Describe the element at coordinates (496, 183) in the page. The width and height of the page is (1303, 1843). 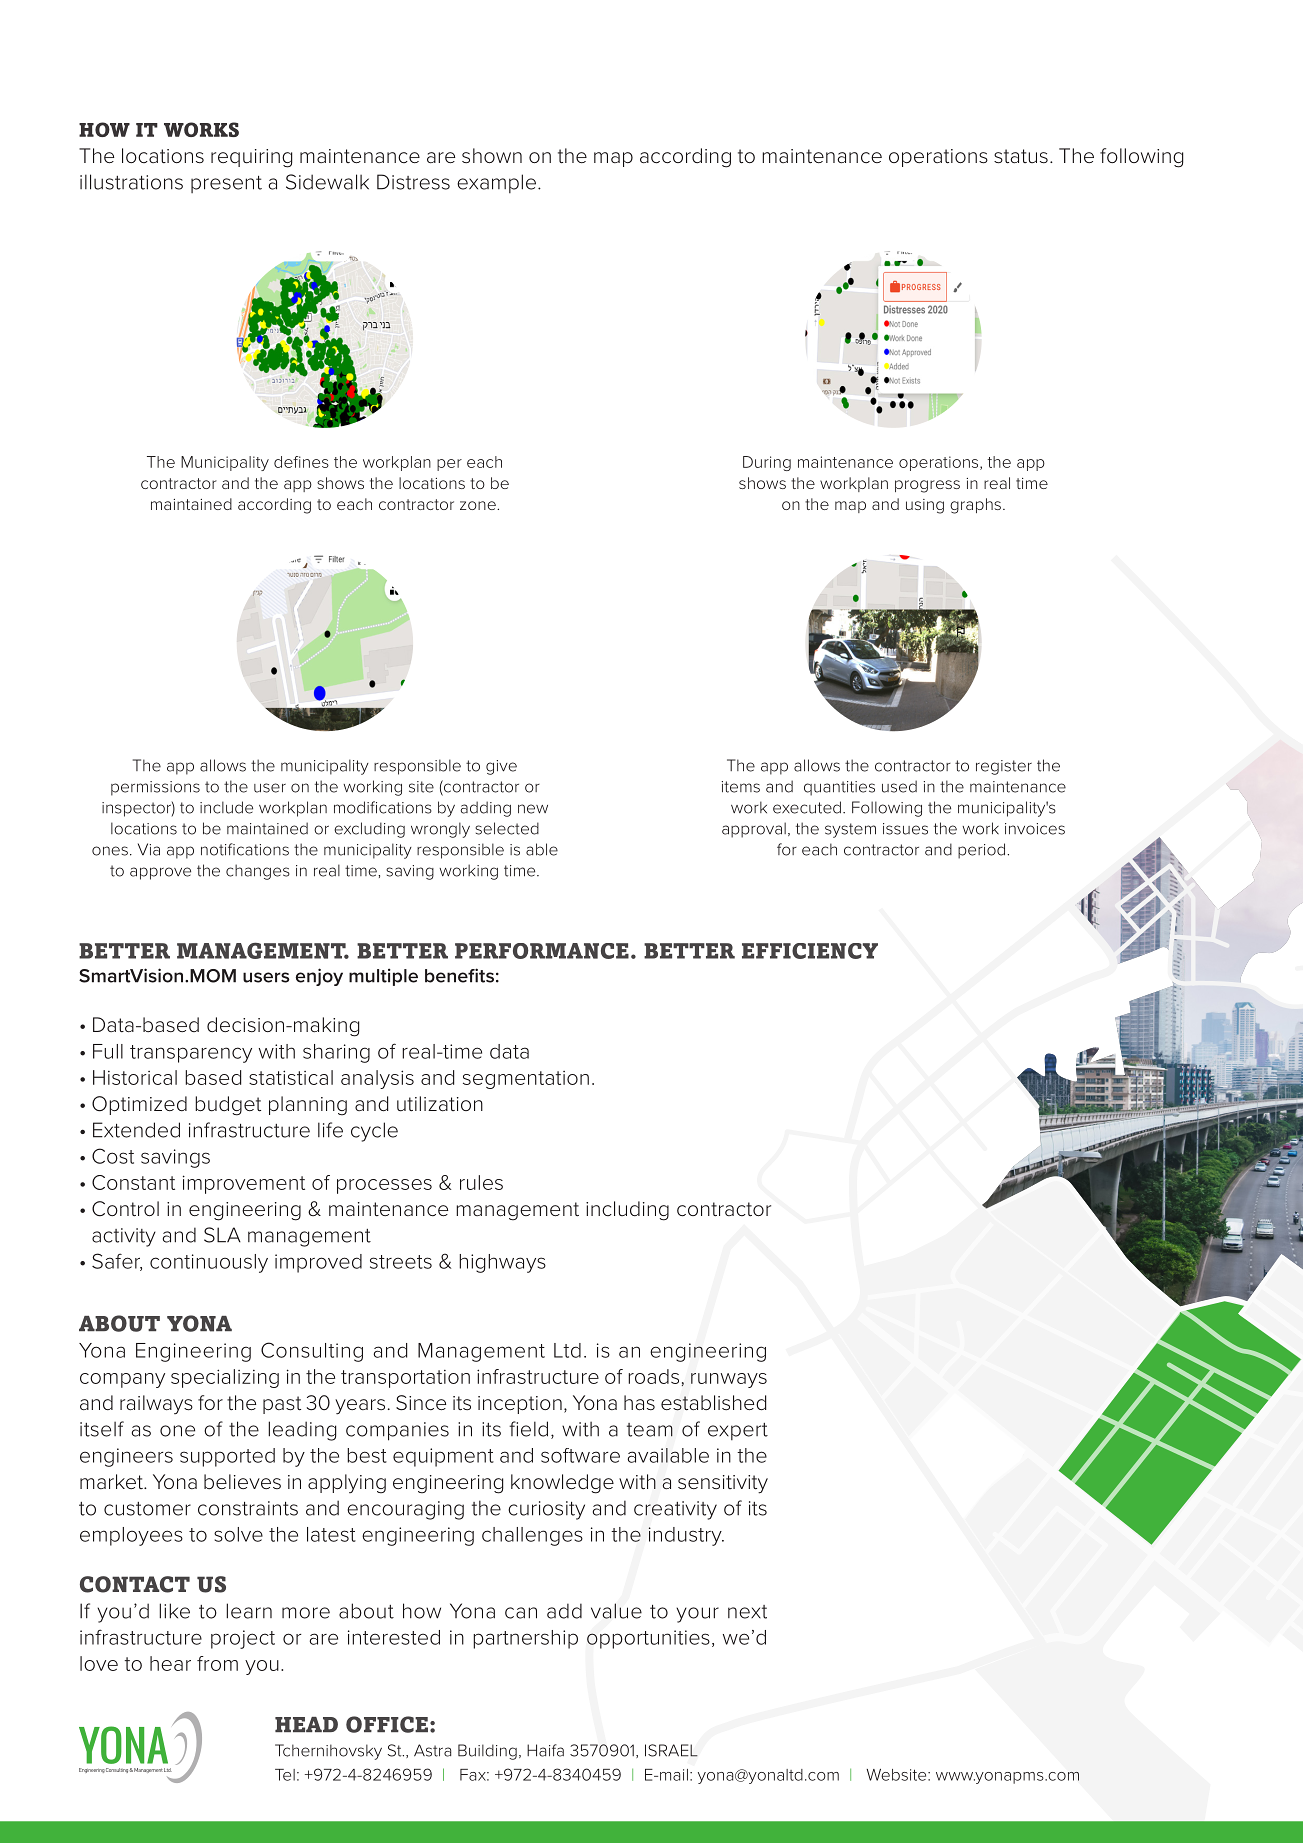
I see `example` at that location.
